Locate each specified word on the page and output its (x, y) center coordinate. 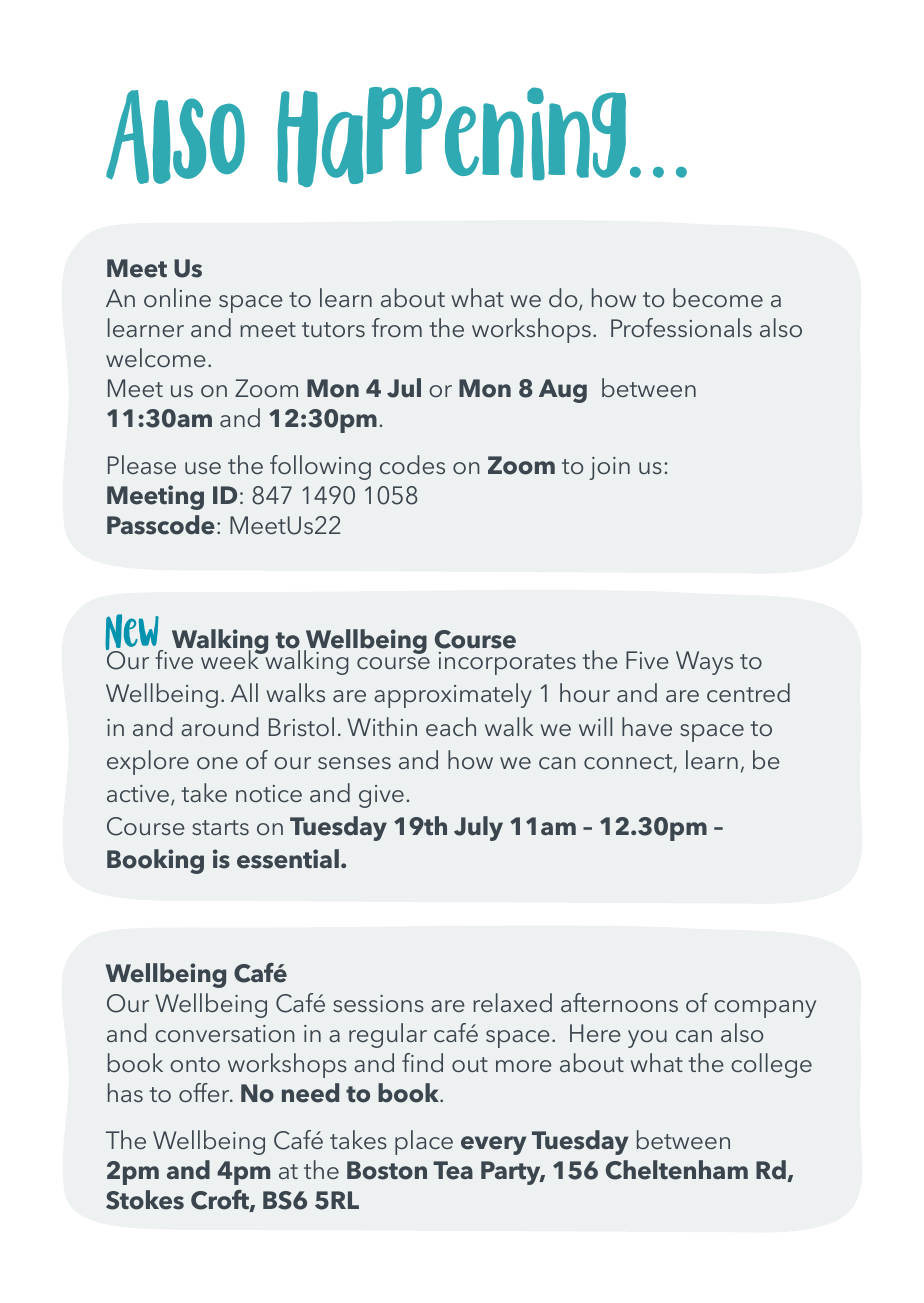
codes (412, 464)
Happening (451, 137)
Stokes (145, 1200)
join (609, 468)
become (718, 297)
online (177, 297)
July (478, 828)
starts (220, 827)
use (203, 468)
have (647, 726)
